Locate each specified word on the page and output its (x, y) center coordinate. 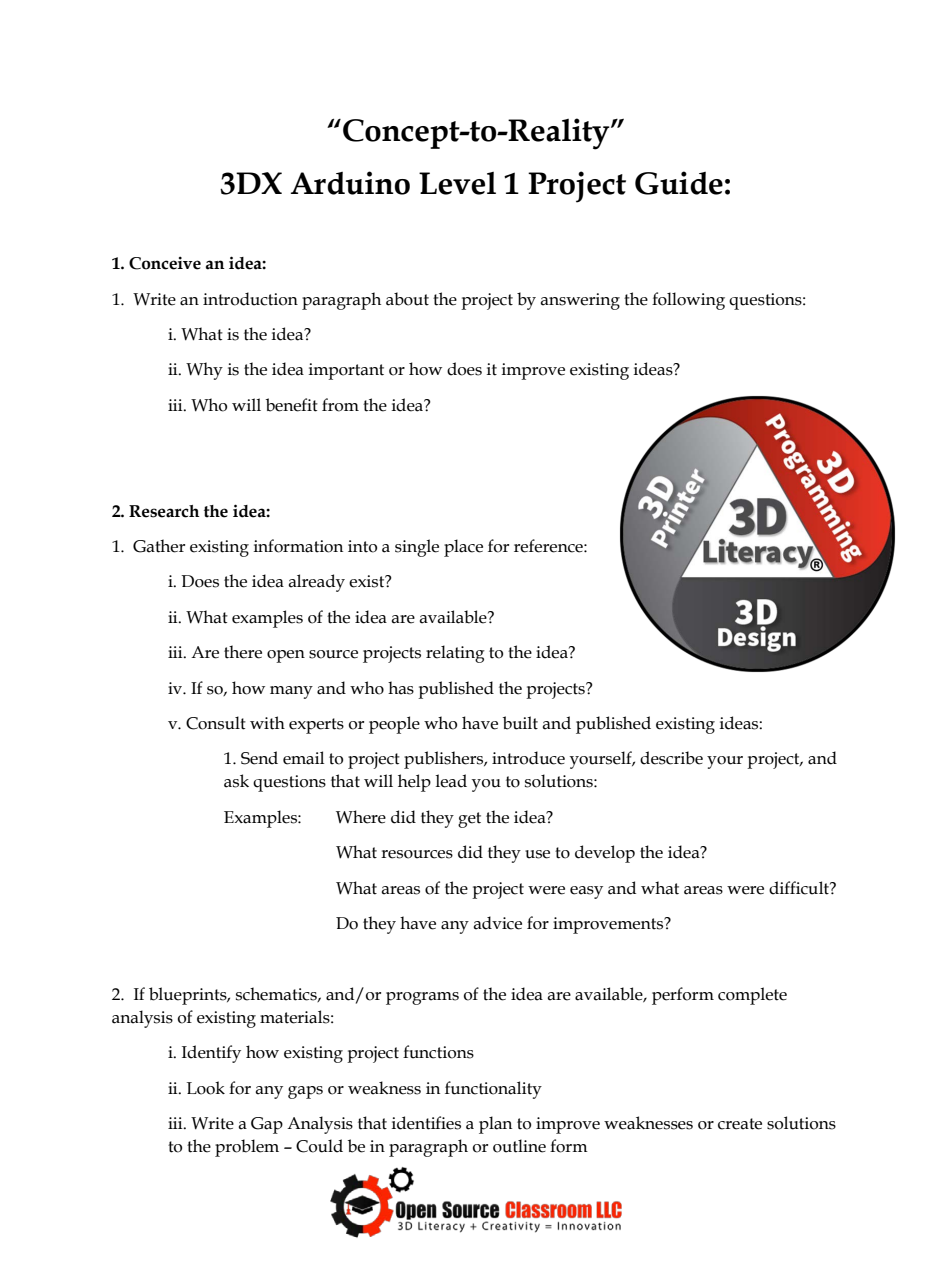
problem (247, 1148)
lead (451, 781)
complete (752, 996)
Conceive (165, 263)
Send (259, 758)
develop (605, 854)
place (463, 548)
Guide (679, 183)
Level (457, 183)
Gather (159, 546)
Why (204, 371)
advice (497, 923)
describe (671, 758)
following (688, 301)
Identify (211, 1054)
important (346, 371)
